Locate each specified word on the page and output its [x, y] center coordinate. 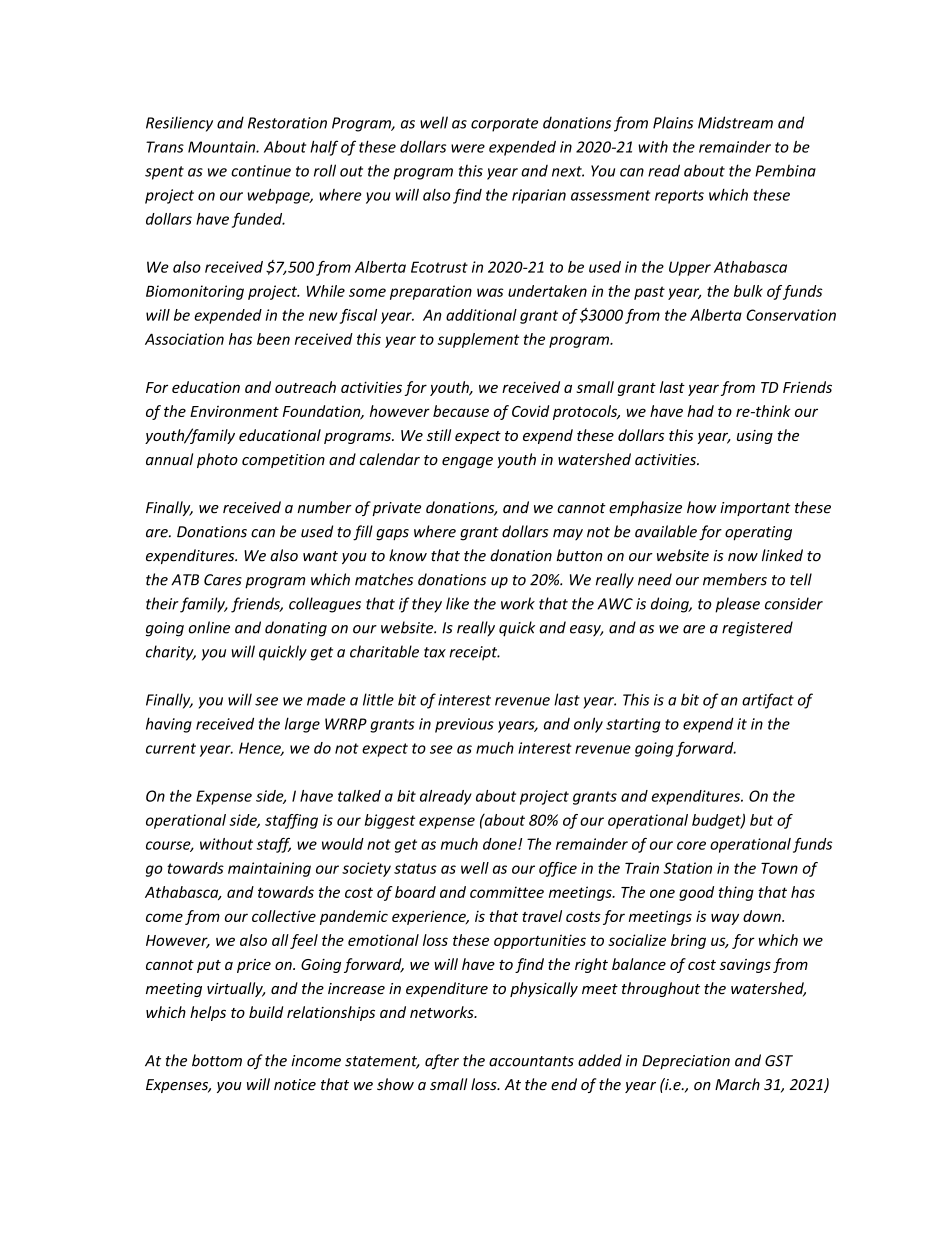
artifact [768, 701]
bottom [217, 1060]
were [468, 148]
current [171, 748]
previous [464, 725]
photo [217, 460]
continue [261, 171]
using [755, 437]
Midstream [735, 122]
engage [467, 462]
